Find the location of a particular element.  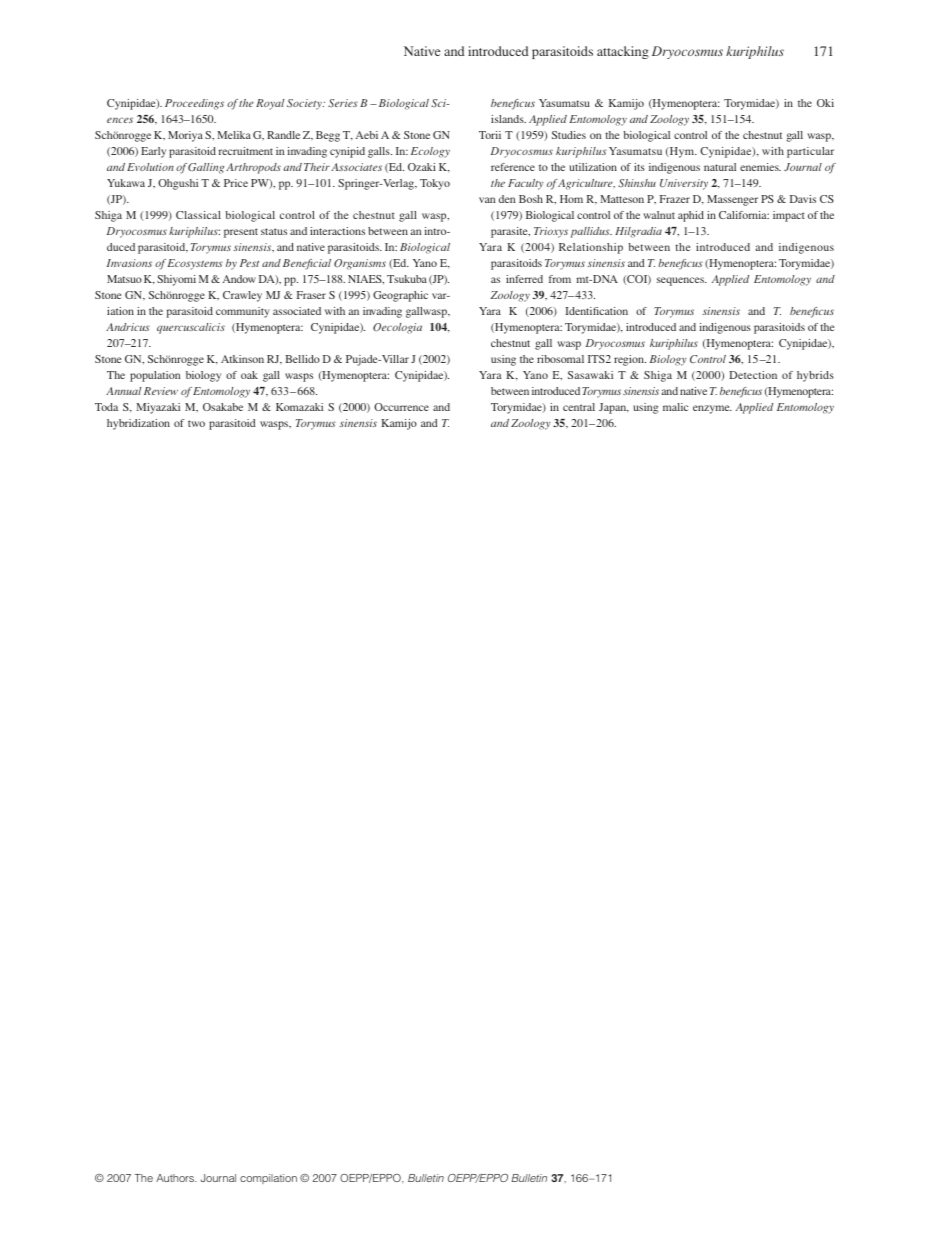

enzyme is located at coordinates (712, 409).
